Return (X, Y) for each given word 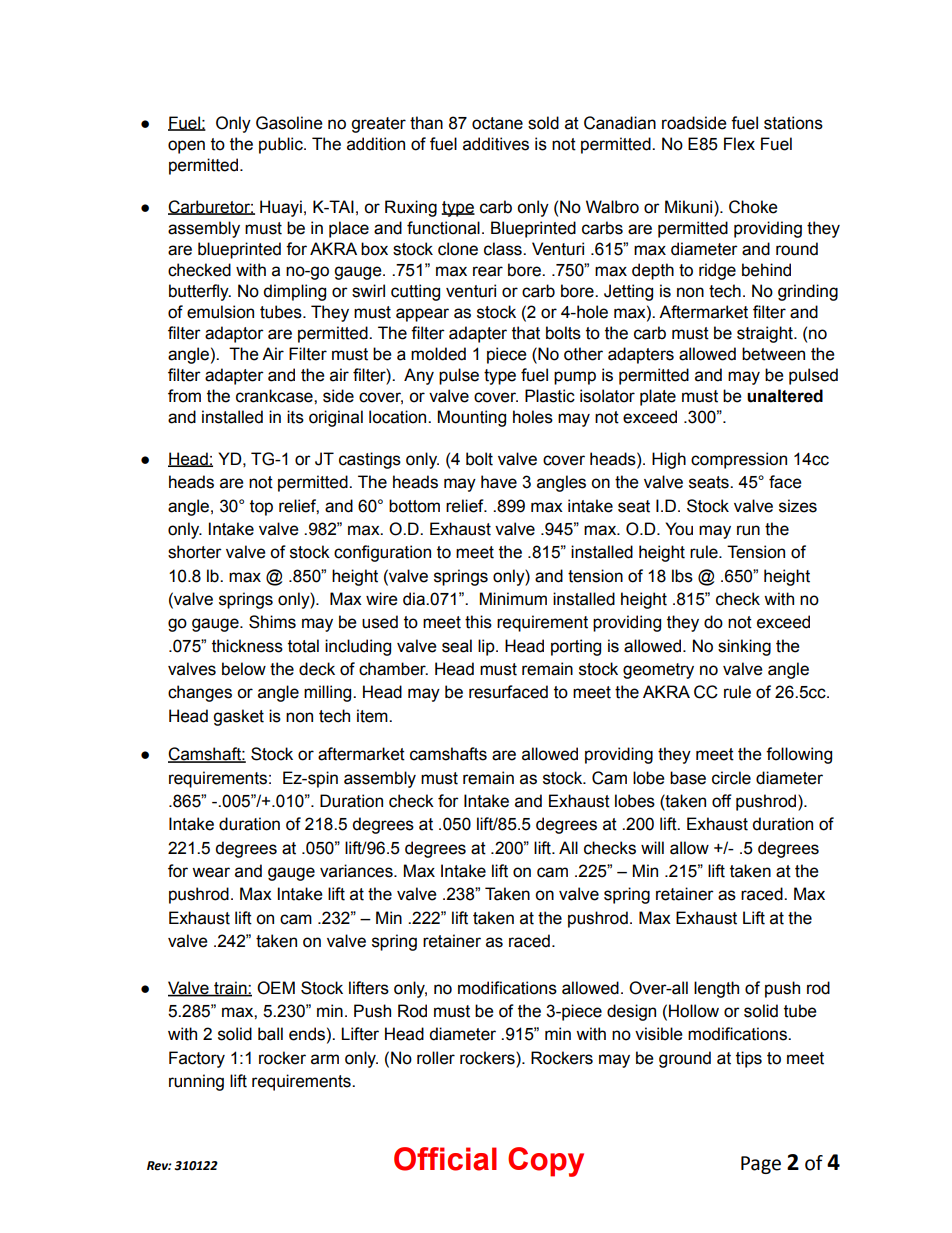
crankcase (275, 396)
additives (496, 144)
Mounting (472, 418)
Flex (739, 144)
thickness (247, 646)
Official (445, 1159)
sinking (744, 647)
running (196, 1082)
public (282, 145)
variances (357, 871)
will (652, 847)
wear (211, 872)
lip (487, 647)
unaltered (785, 396)
